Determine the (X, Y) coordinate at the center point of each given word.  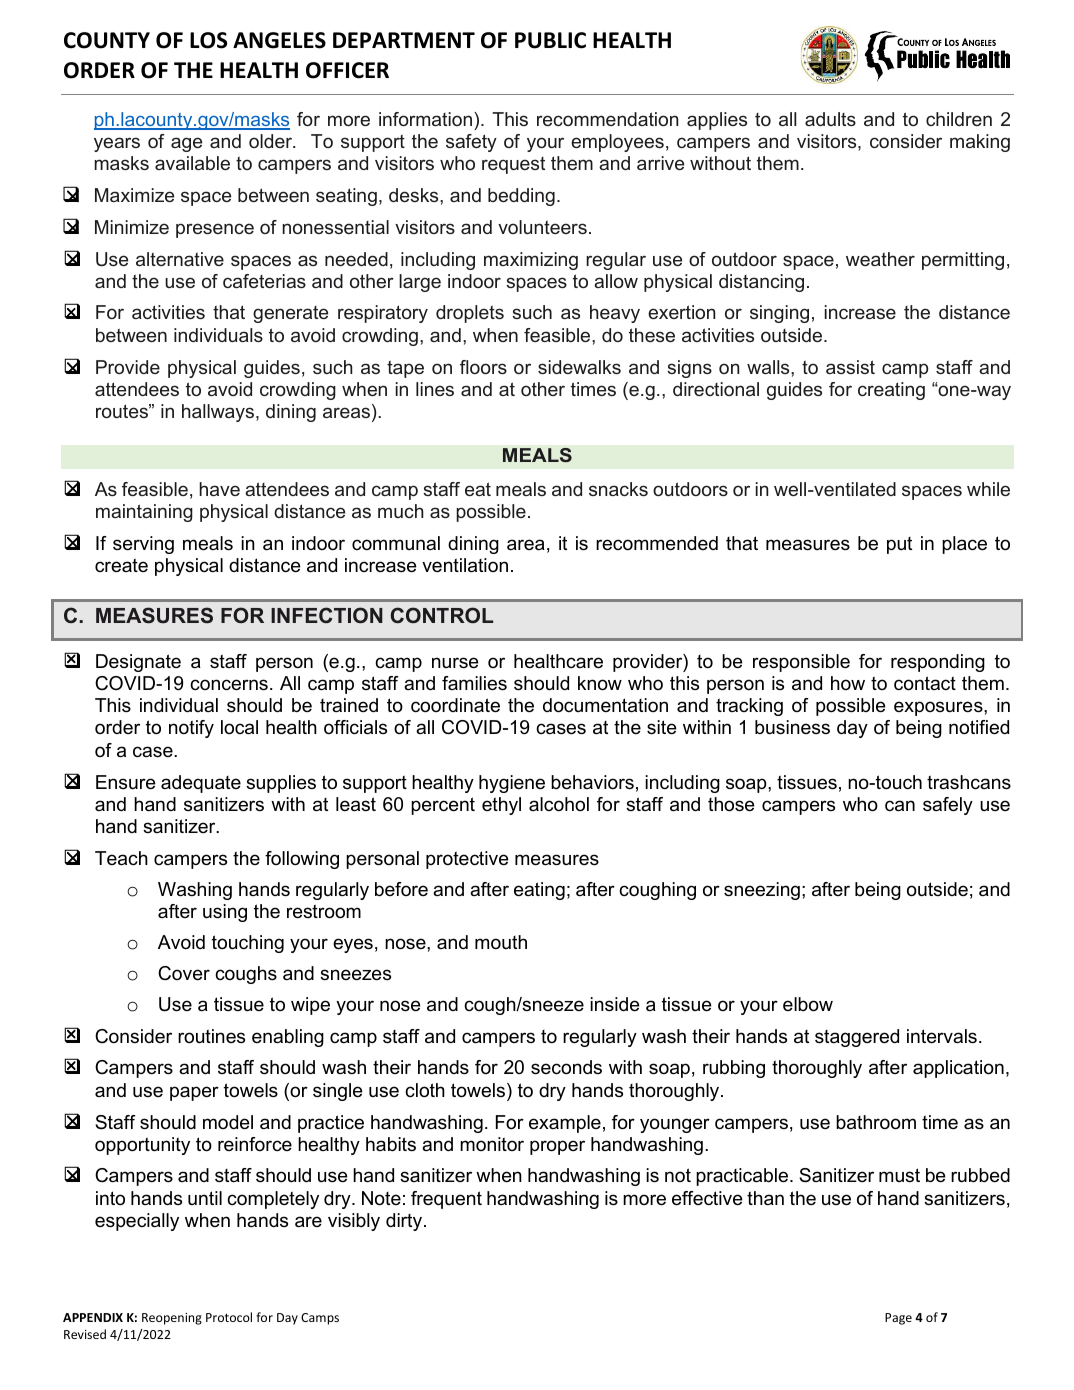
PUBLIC (550, 40)
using (225, 913)
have (219, 489)
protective (467, 860)
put (899, 545)
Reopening (172, 1319)
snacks (618, 489)
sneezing (762, 891)
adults (830, 119)
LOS (208, 40)
